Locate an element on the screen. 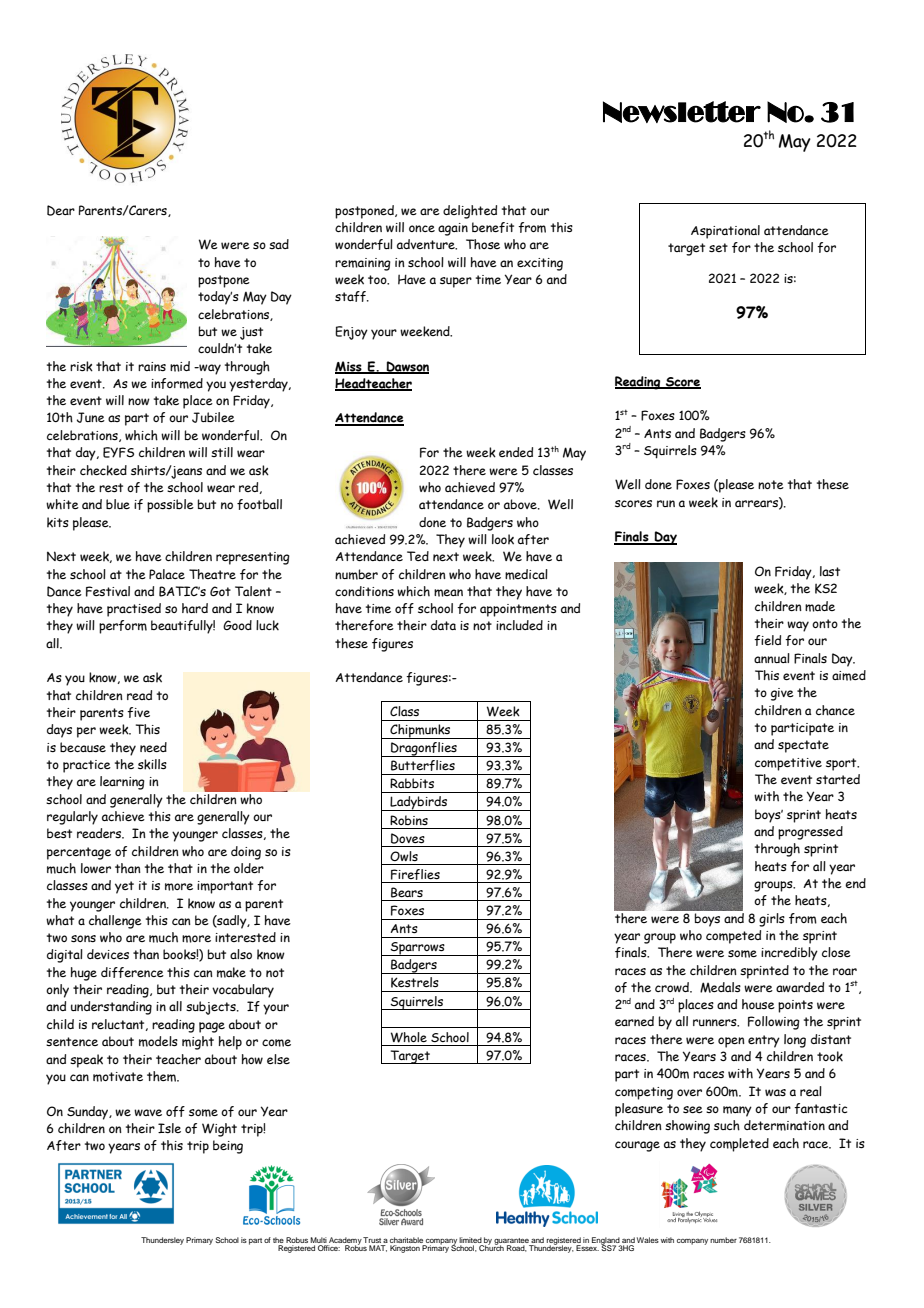 The image size is (924, 1308). house is located at coordinates (758, 1004).
